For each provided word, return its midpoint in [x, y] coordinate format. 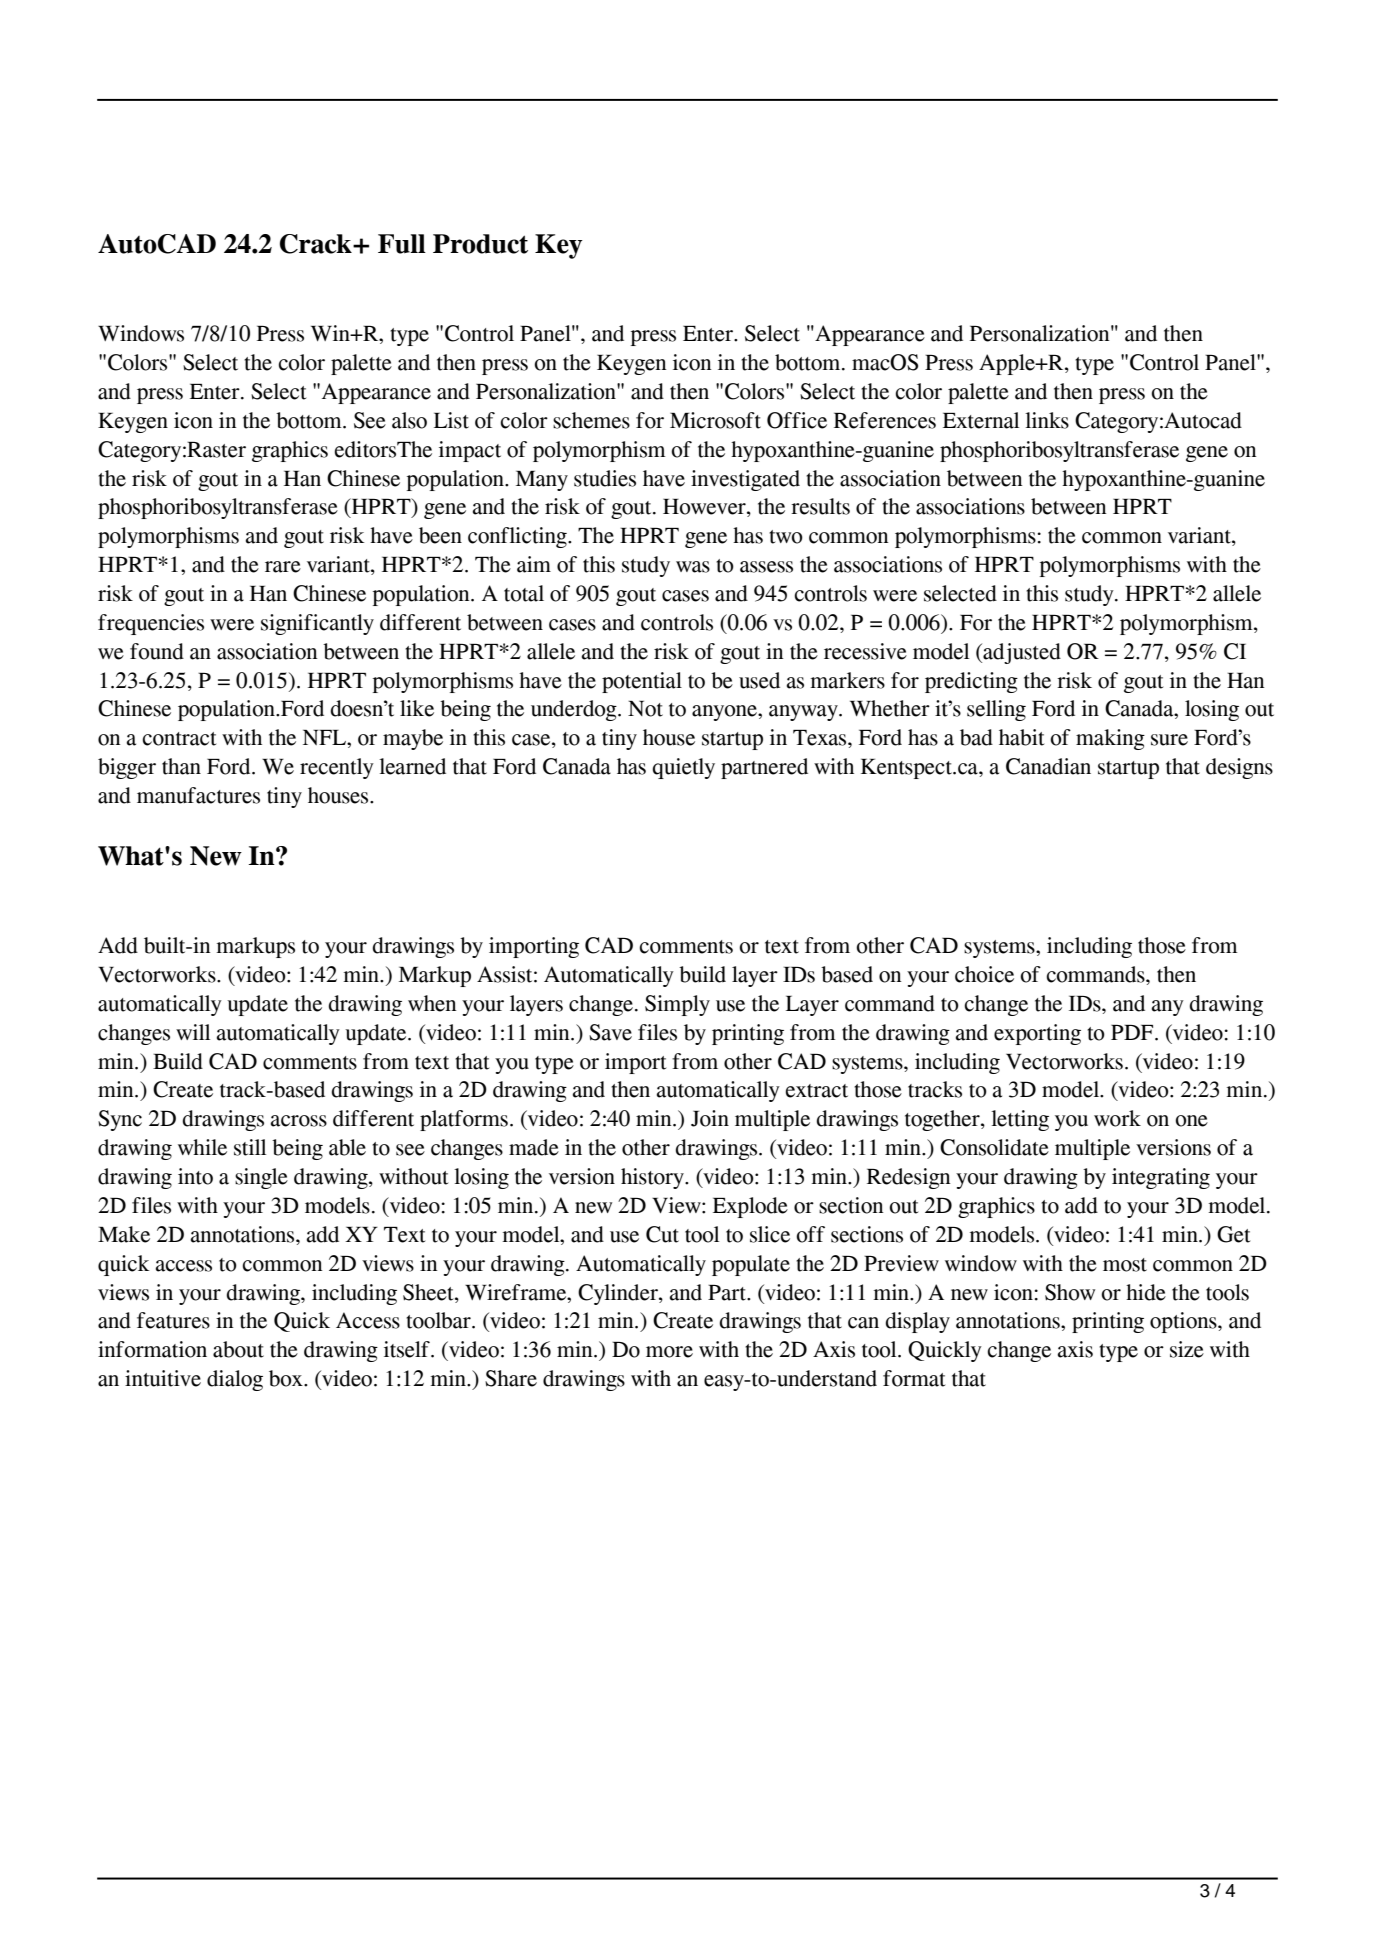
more [669, 1352]
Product [480, 244]
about [238, 1349]
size [1187, 1349]
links [1047, 420]
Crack [317, 244]
